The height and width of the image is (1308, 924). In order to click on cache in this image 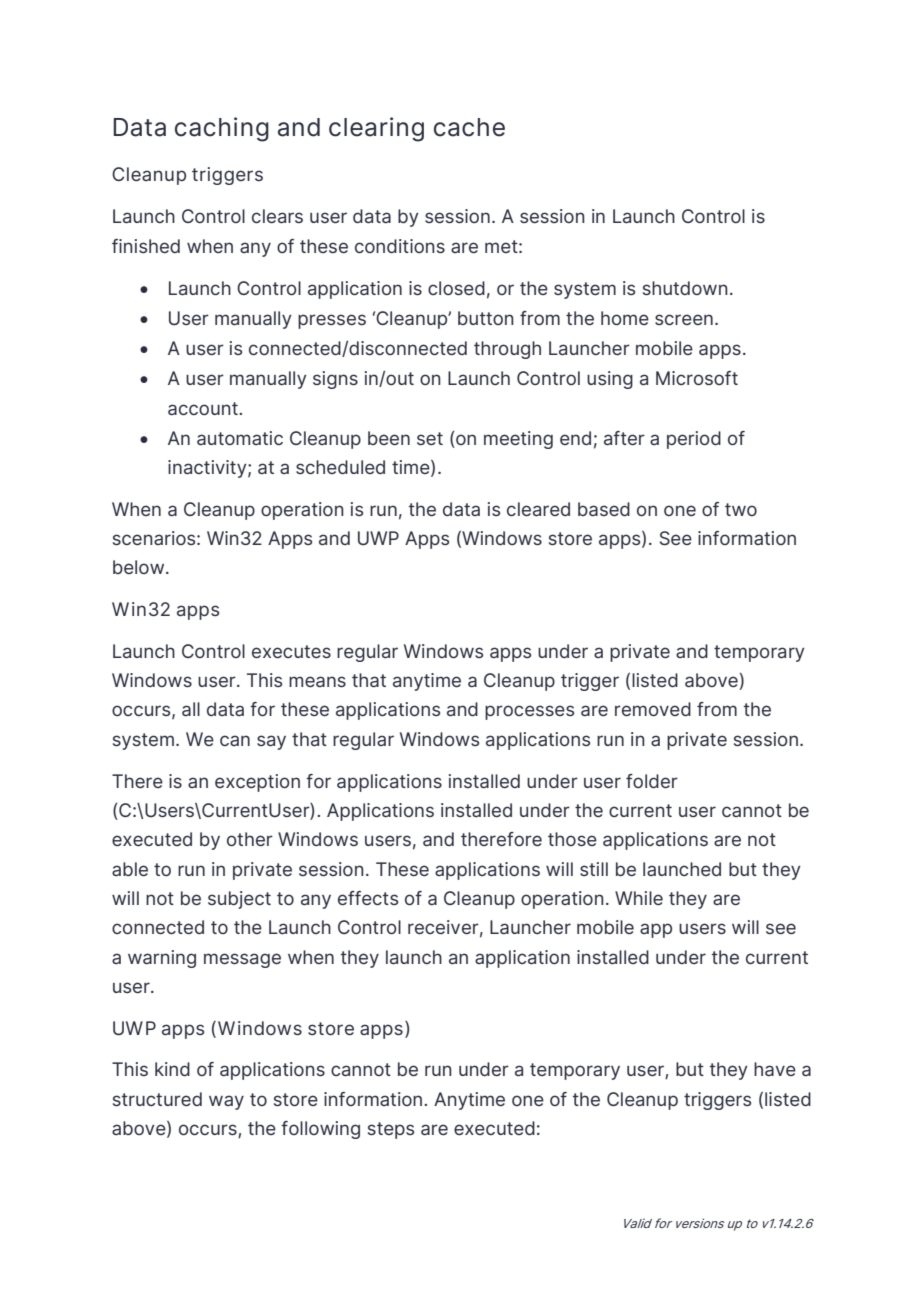, I will do `click(469, 127)`.
